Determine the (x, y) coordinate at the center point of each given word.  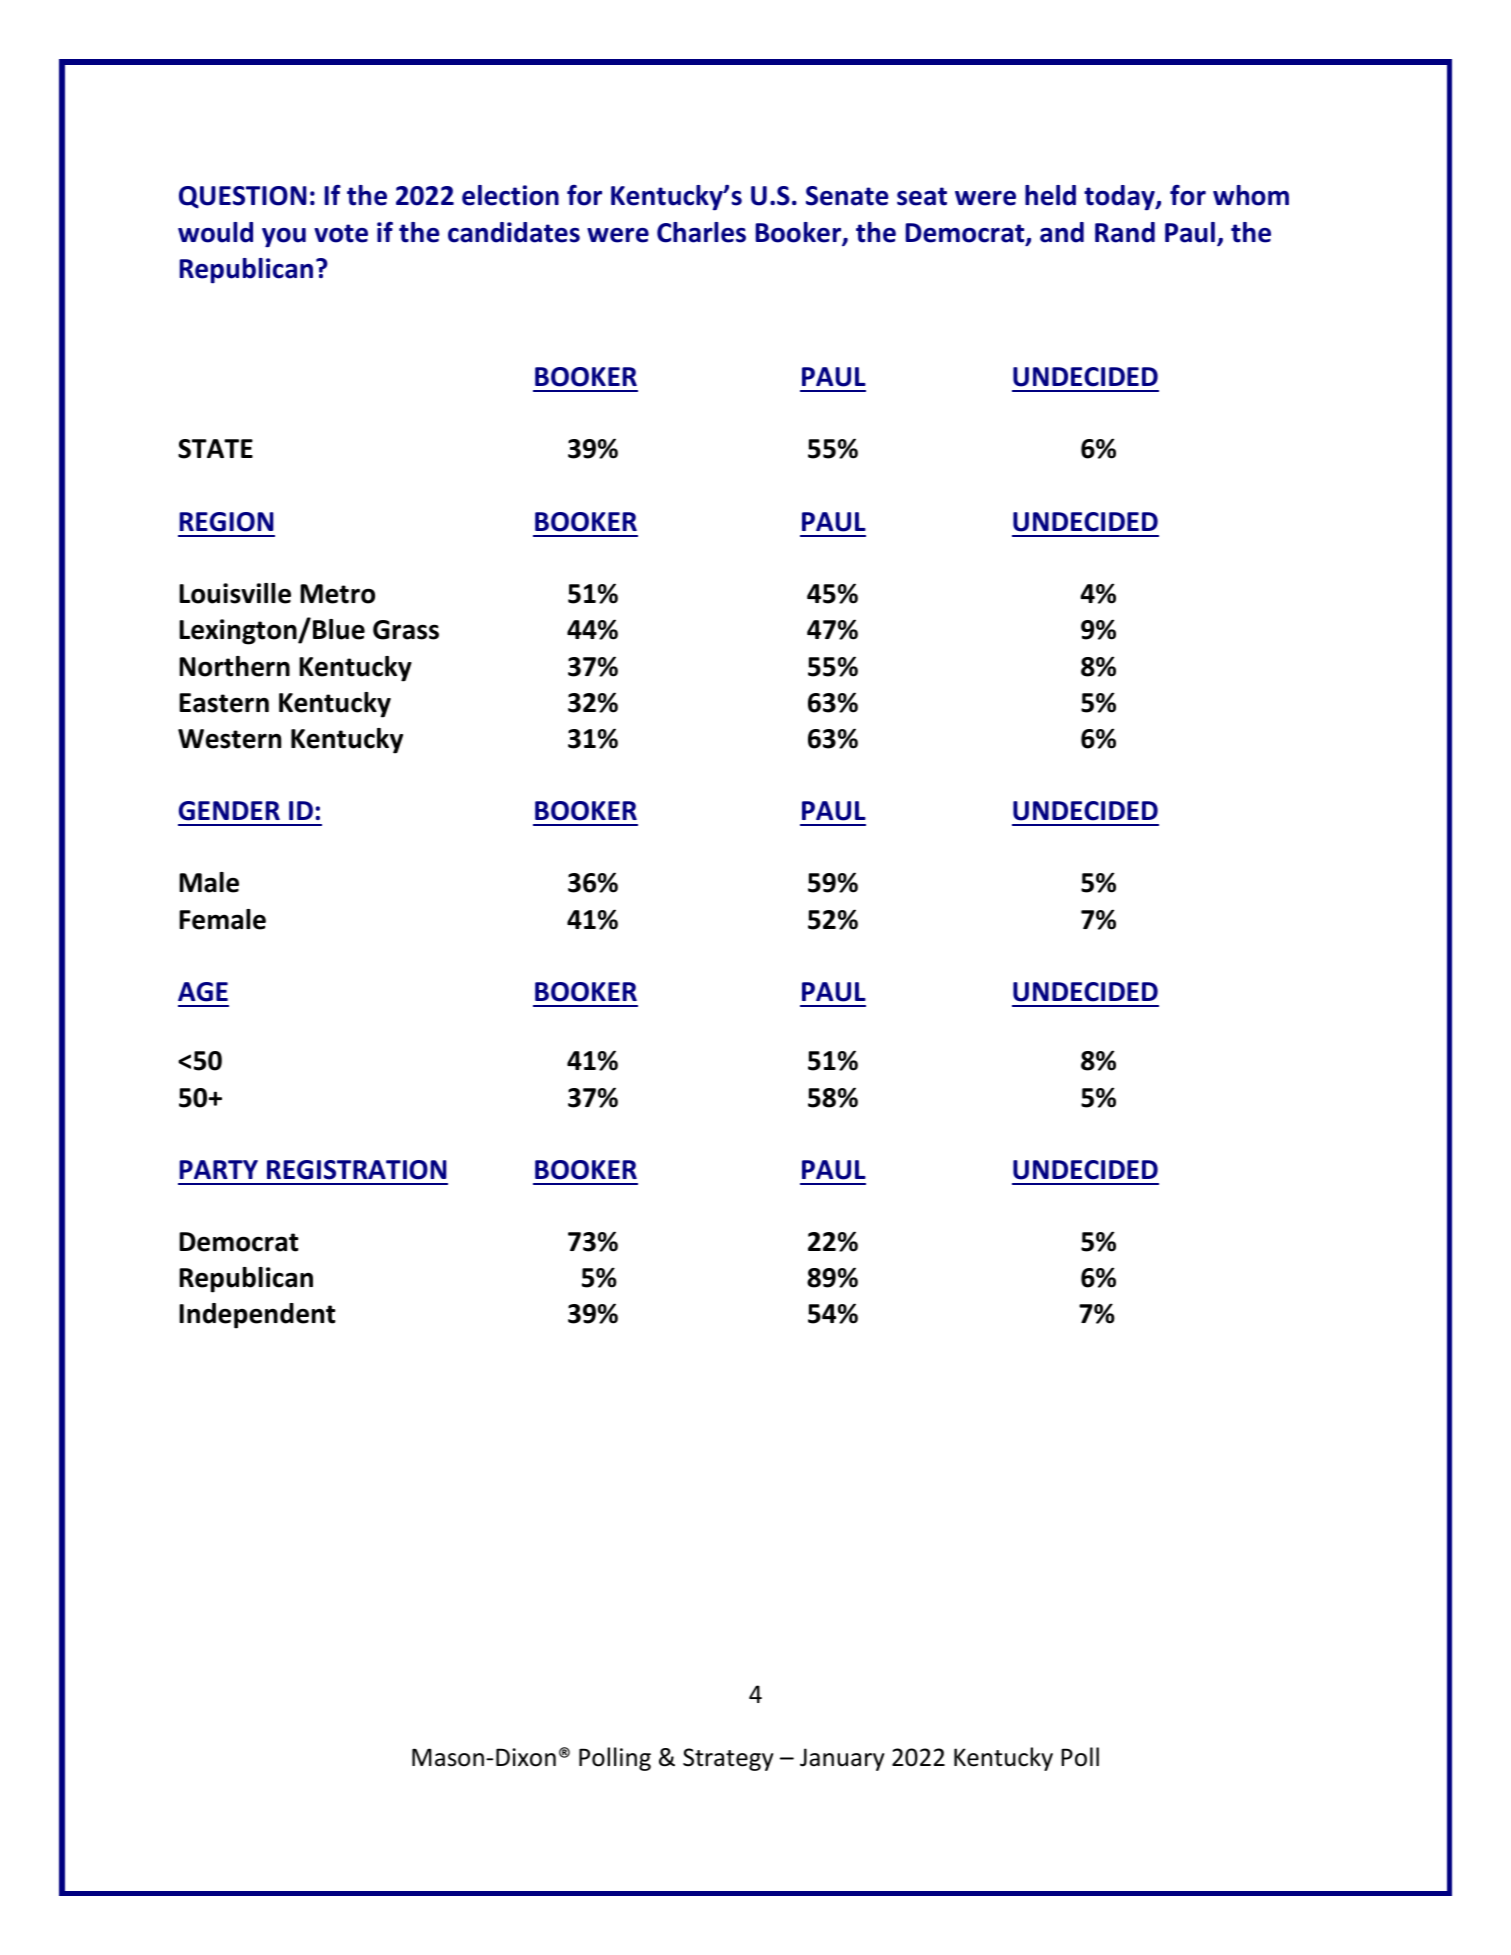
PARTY (219, 1169)
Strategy (728, 1759)
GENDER (229, 811)
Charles (701, 232)
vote (341, 233)
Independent (257, 1316)
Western (229, 739)
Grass (406, 630)
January (842, 1759)
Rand (1125, 232)
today (1120, 198)
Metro (337, 594)
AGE (203, 992)
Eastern (224, 703)
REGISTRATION (357, 1170)
